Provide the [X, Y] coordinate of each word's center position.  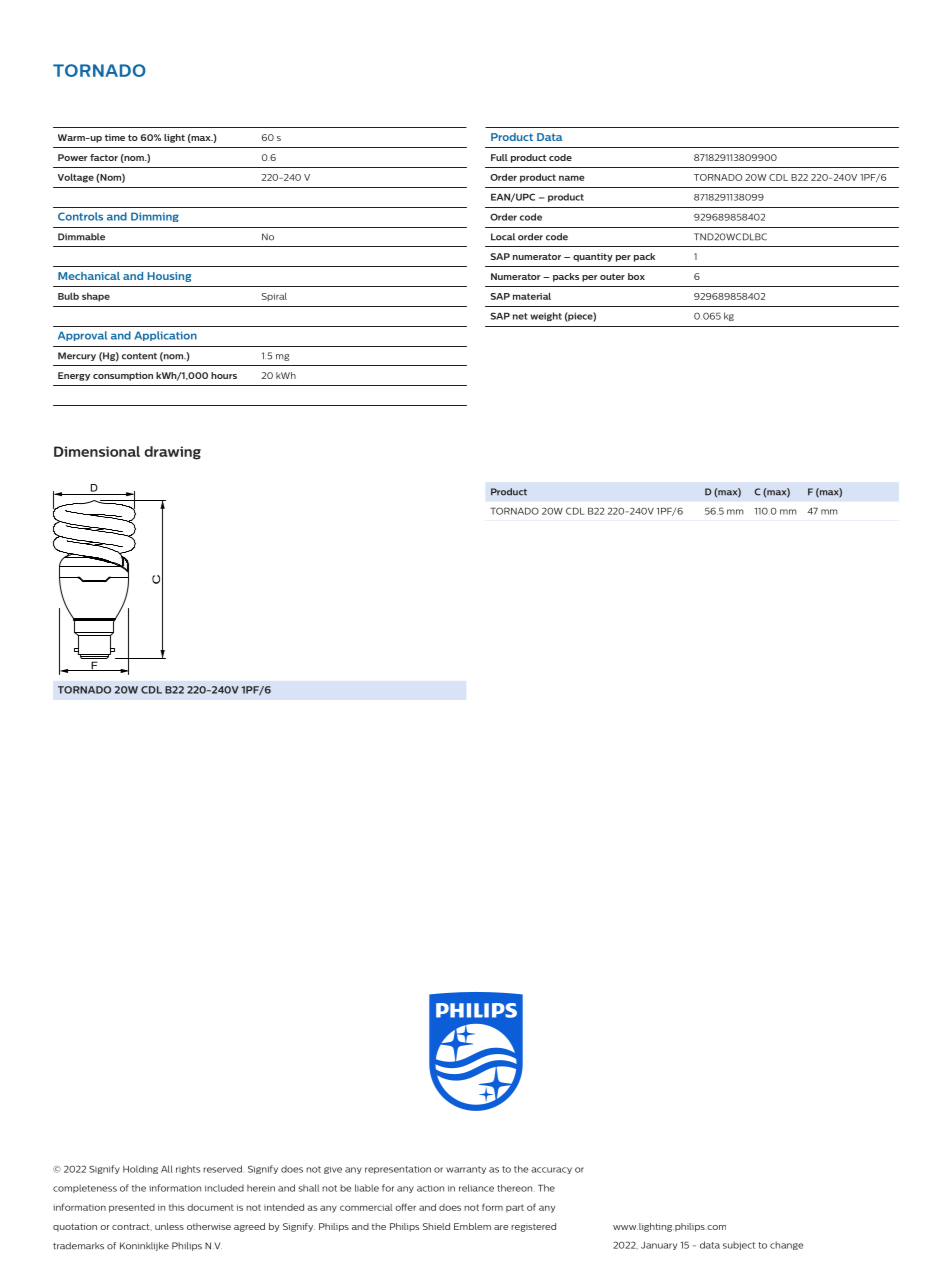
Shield [436, 1226]
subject [739, 1245]
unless [169, 1226]
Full [499, 157]
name [571, 178]
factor [104, 157]
